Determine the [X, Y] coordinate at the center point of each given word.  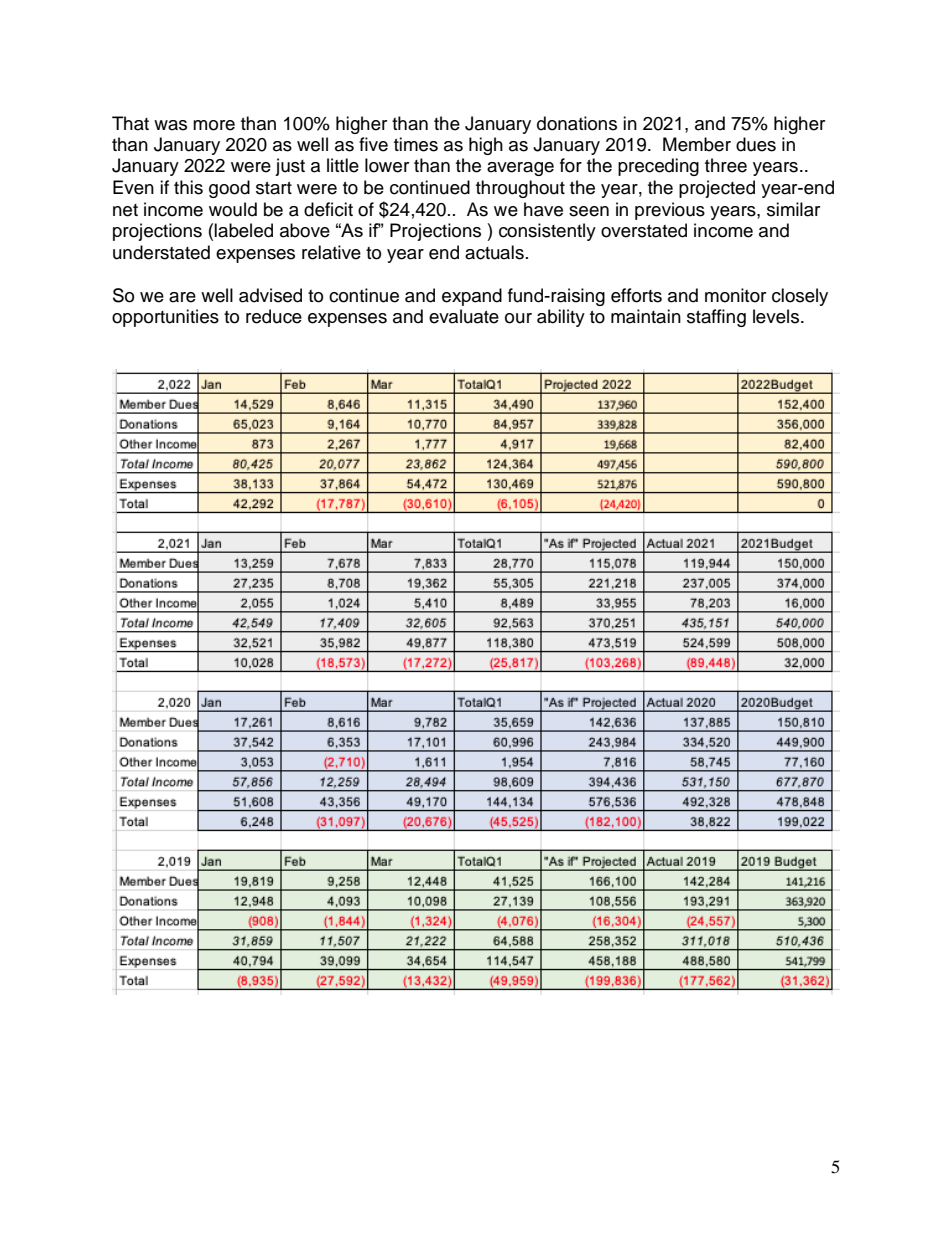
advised [270, 295]
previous [670, 211]
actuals [494, 252]
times [416, 144]
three [726, 165]
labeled [243, 230]
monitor [735, 295]
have [543, 209]
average [520, 169]
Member [697, 144]
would [233, 209]
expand [472, 297]
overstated [644, 230]
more [214, 125]
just [290, 167]
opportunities [165, 318]
